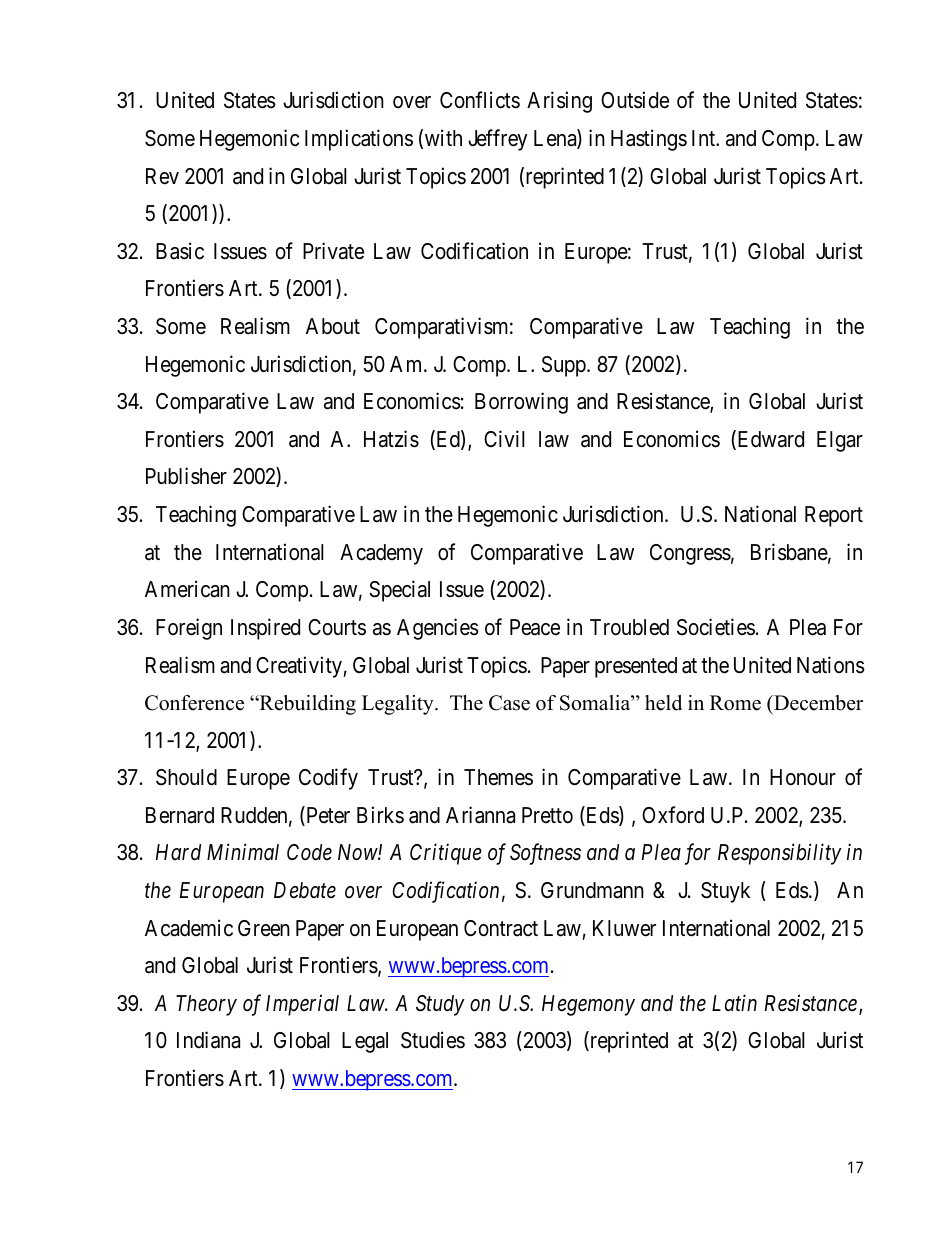  I want to click on Study, so click(440, 1005).
